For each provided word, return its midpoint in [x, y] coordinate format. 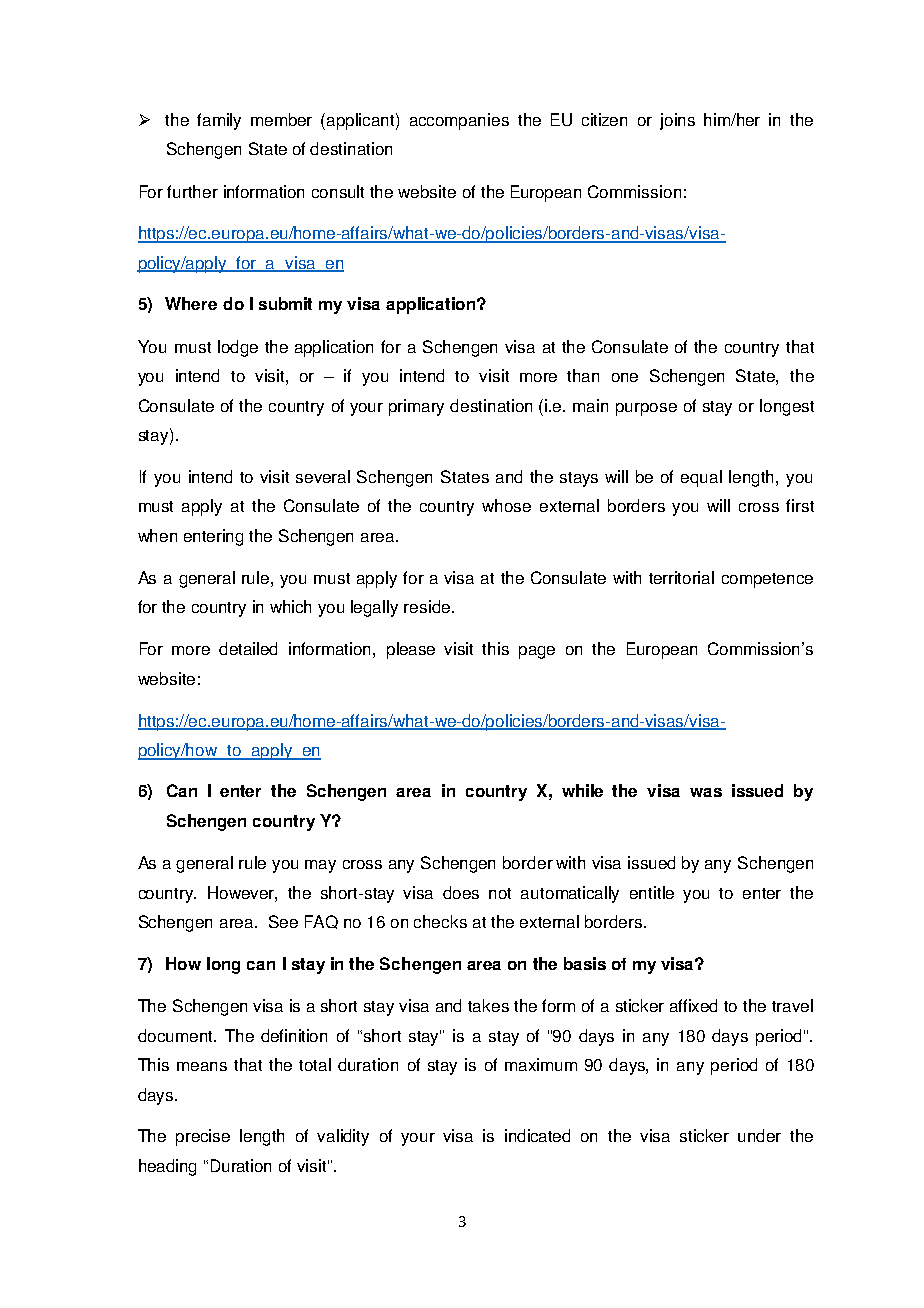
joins [677, 121]
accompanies [459, 121]
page [537, 652]
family [219, 121]
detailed [248, 648]
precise [203, 1137]
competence [767, 580]
